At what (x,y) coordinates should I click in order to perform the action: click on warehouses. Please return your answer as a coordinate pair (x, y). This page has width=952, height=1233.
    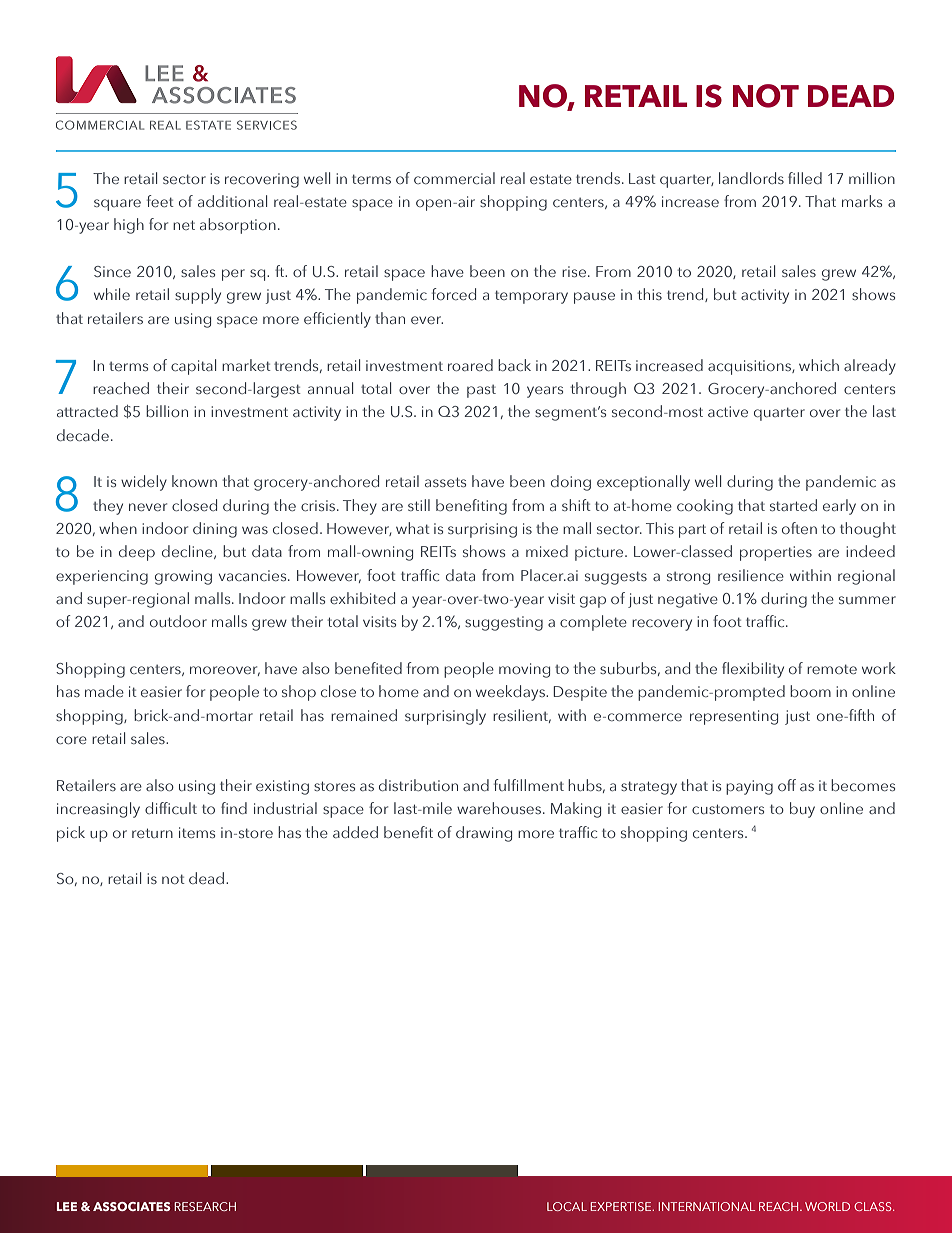
    Looking at the image, I should click on (500, 808).
